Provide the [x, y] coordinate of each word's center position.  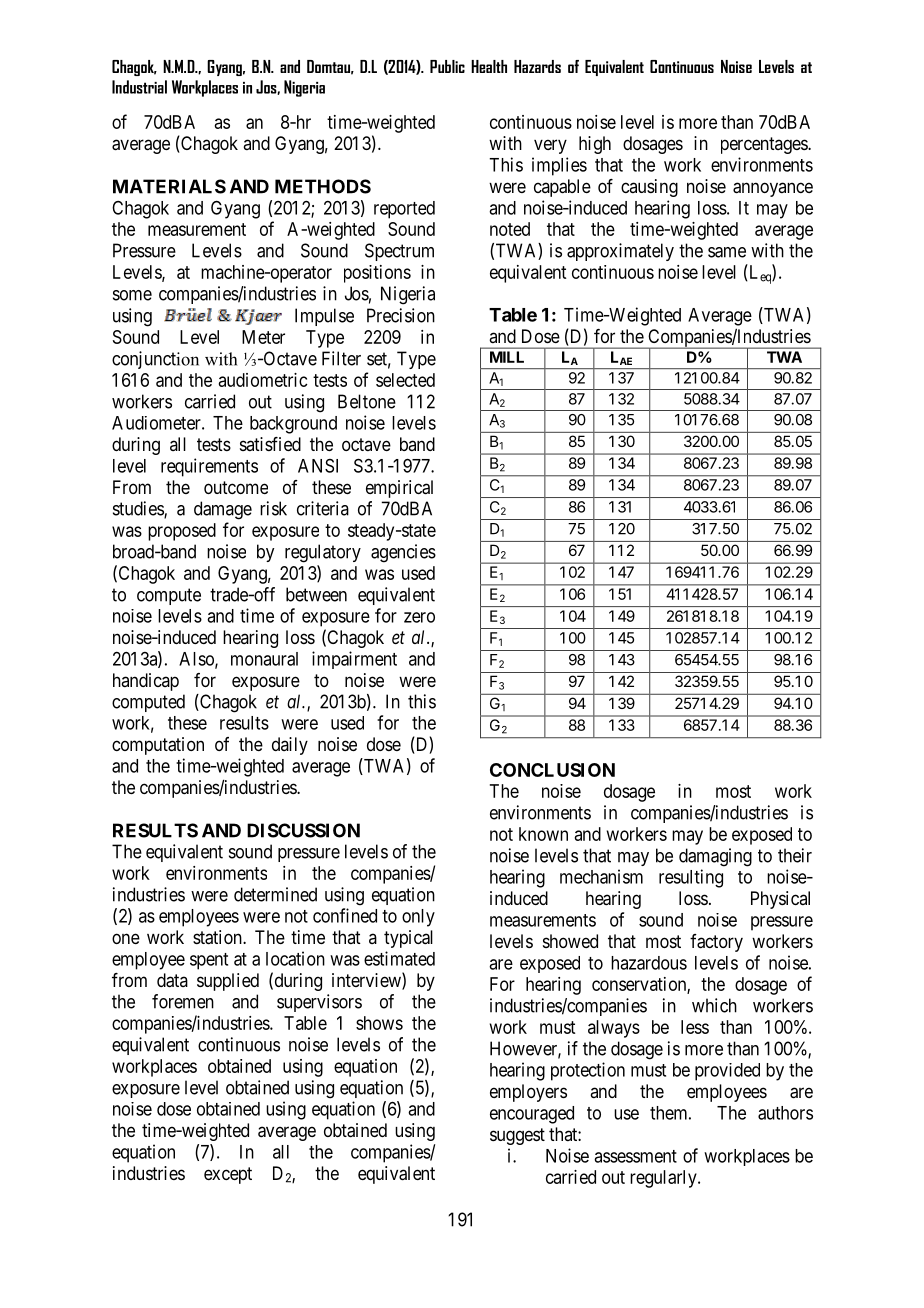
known [543, 834]
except [228, 1175]
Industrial [139, 87]
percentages [765, 145]
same [727, 252]
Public [447, 66]
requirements [209, 467]
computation [158, 746]
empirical [399, 489]
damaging [715, 857]
